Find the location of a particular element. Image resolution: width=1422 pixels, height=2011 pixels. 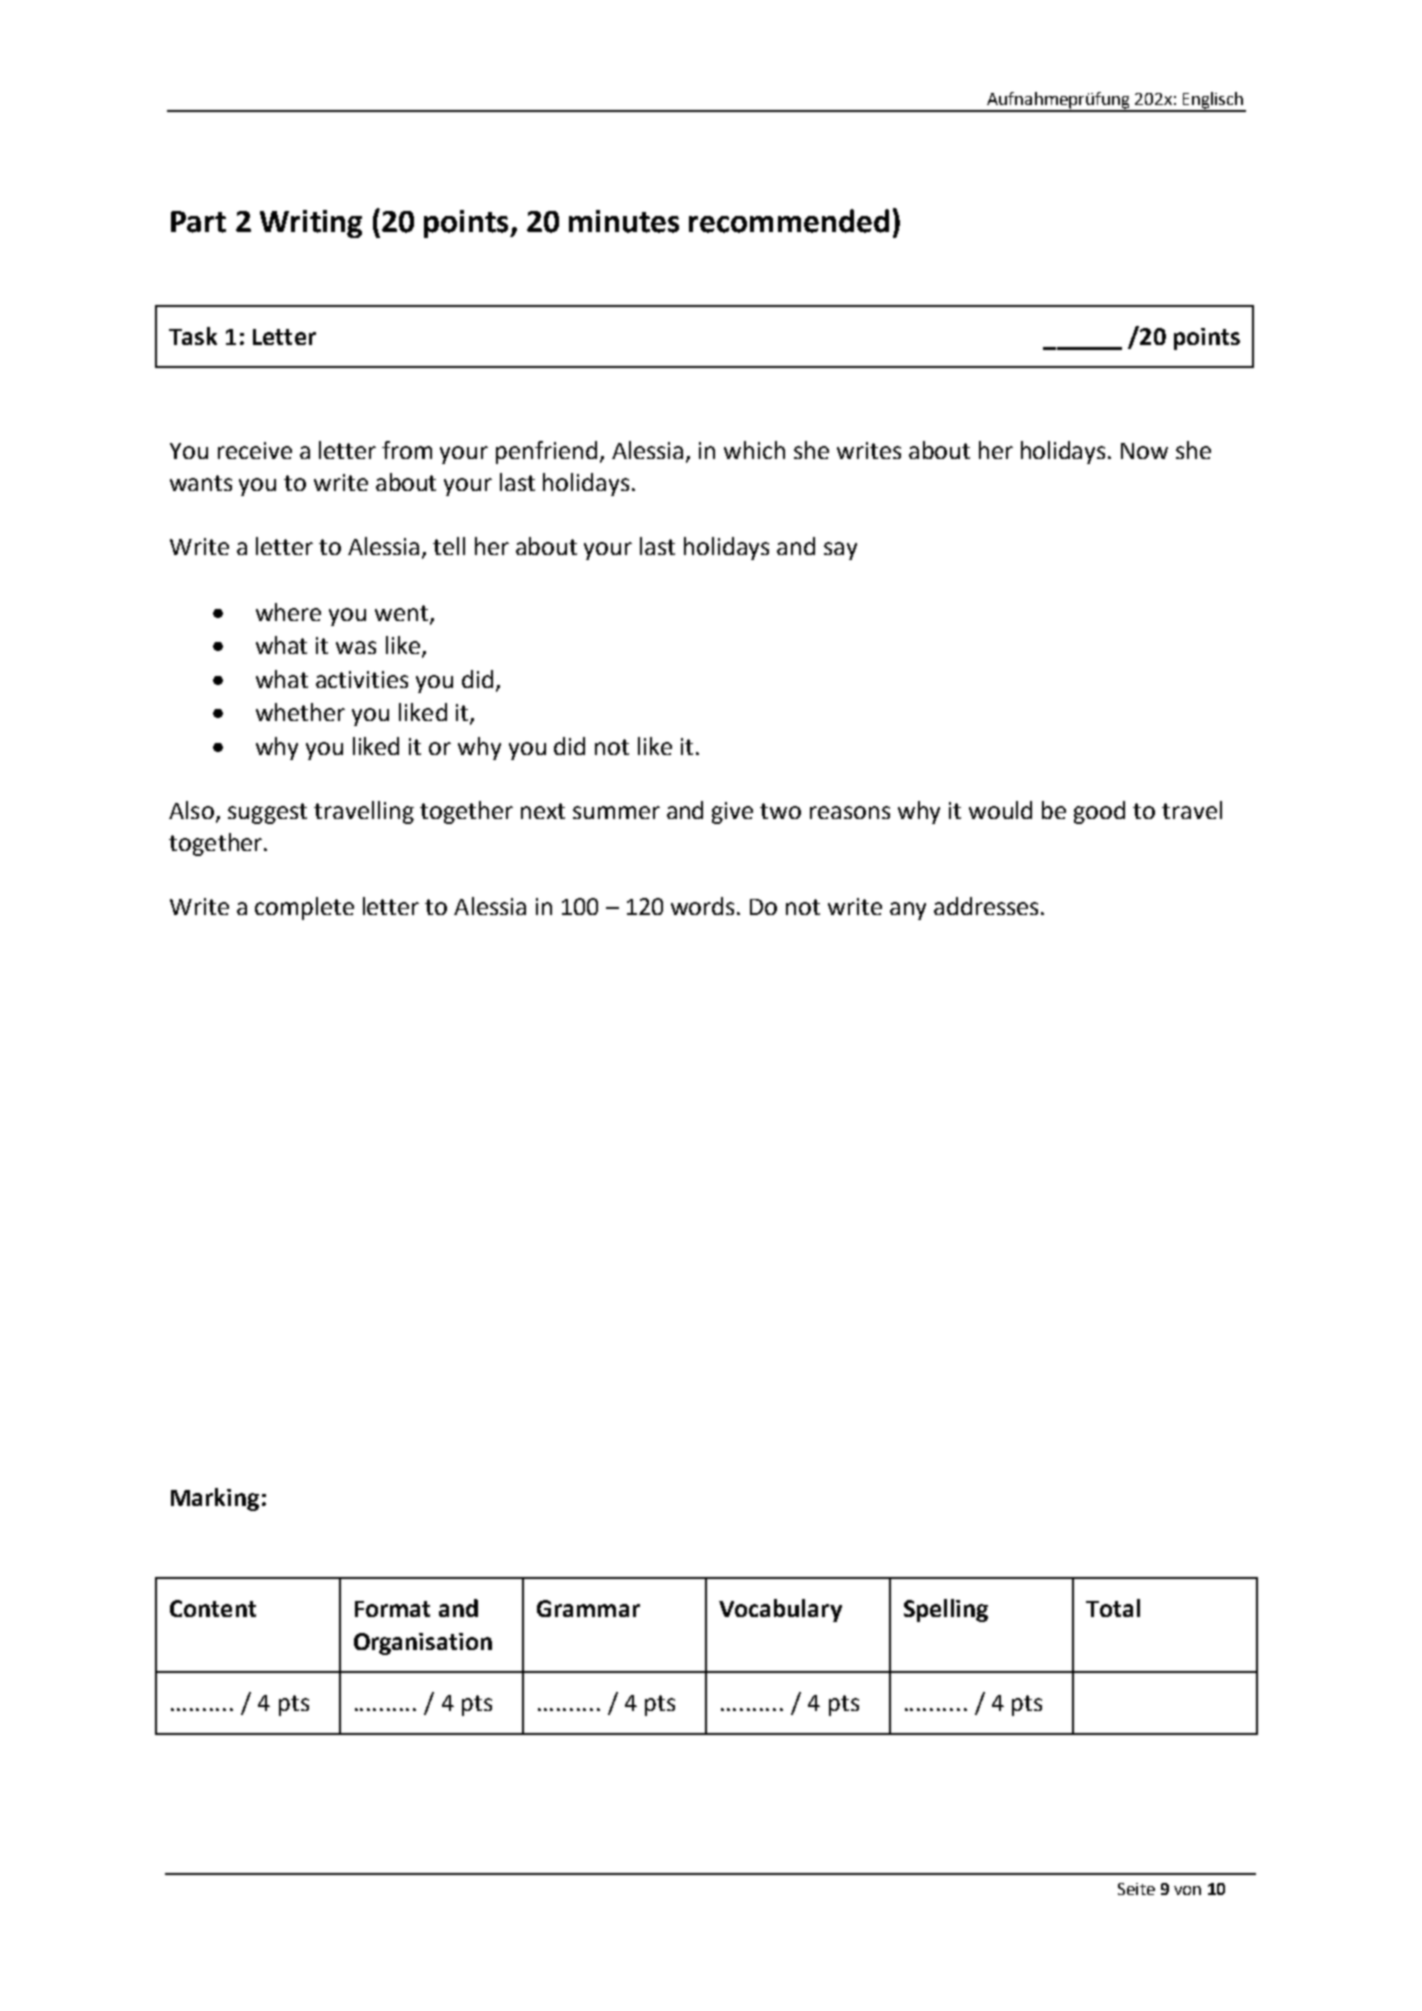

complete is located at coordinates (304, 908).
